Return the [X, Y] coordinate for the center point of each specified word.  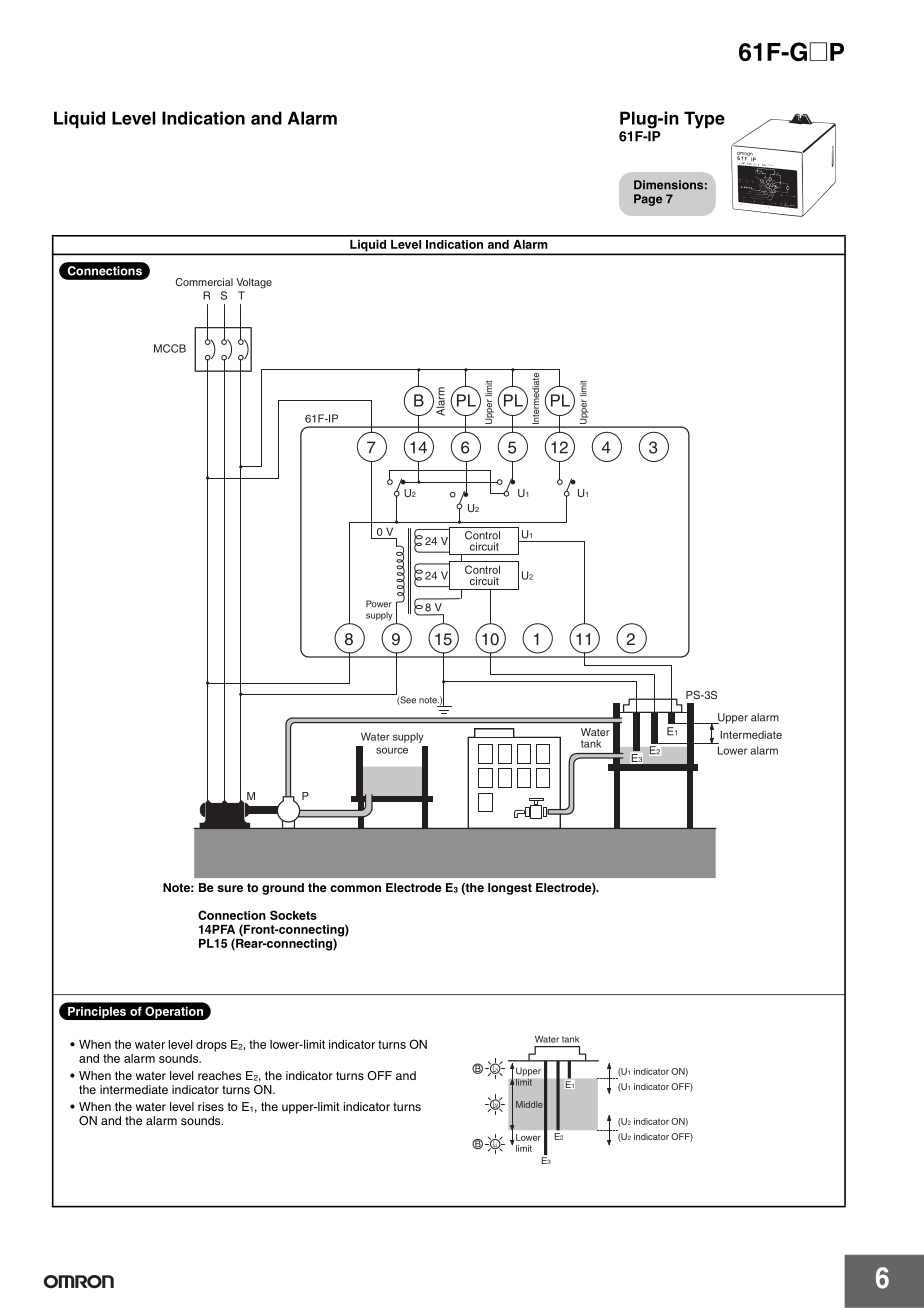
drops [211, 1046]
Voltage [254, 283]
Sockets [293, 915]
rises [211, 1106]
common [355, 888]
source [392, 750]
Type [704, 120]
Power [379, 604]
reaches [219, 1075]
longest [510, 889]
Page [648, 200]
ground [283, 889]
